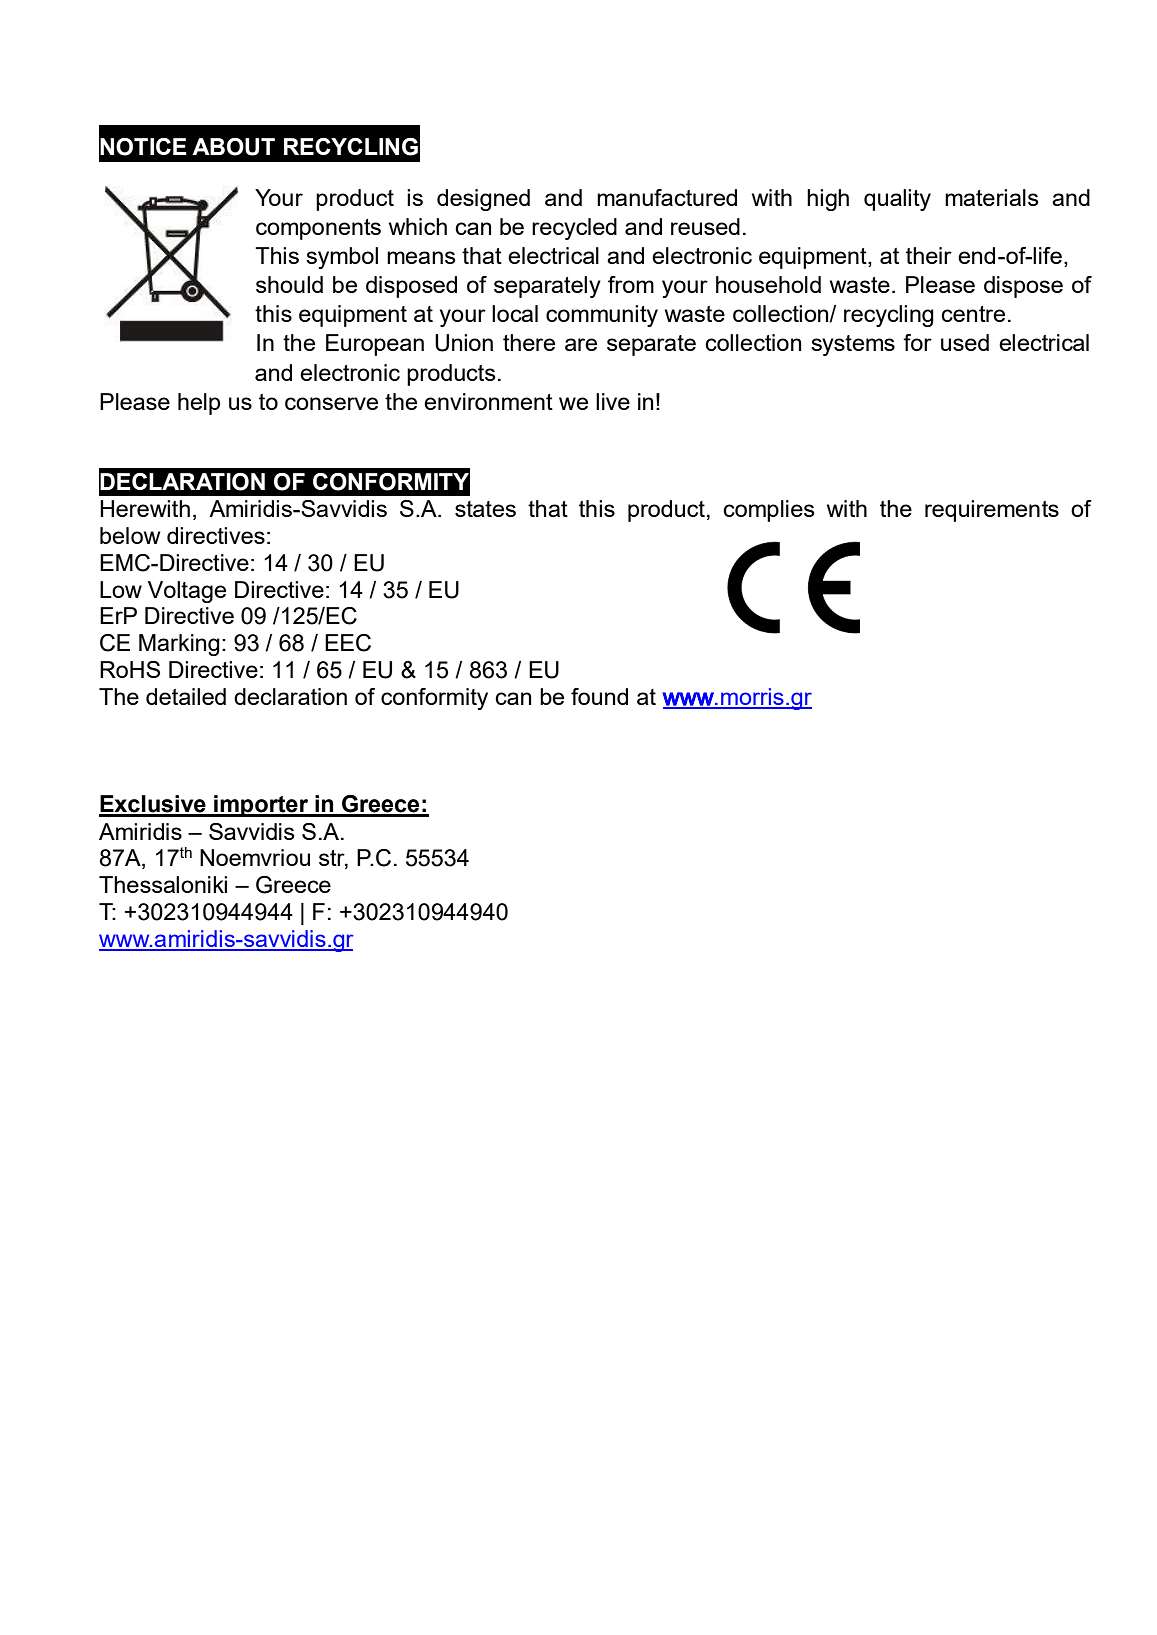 Image resolution: width=1157 pixels, height=1635 pixels. I want to click on states, so click(485, 509).
